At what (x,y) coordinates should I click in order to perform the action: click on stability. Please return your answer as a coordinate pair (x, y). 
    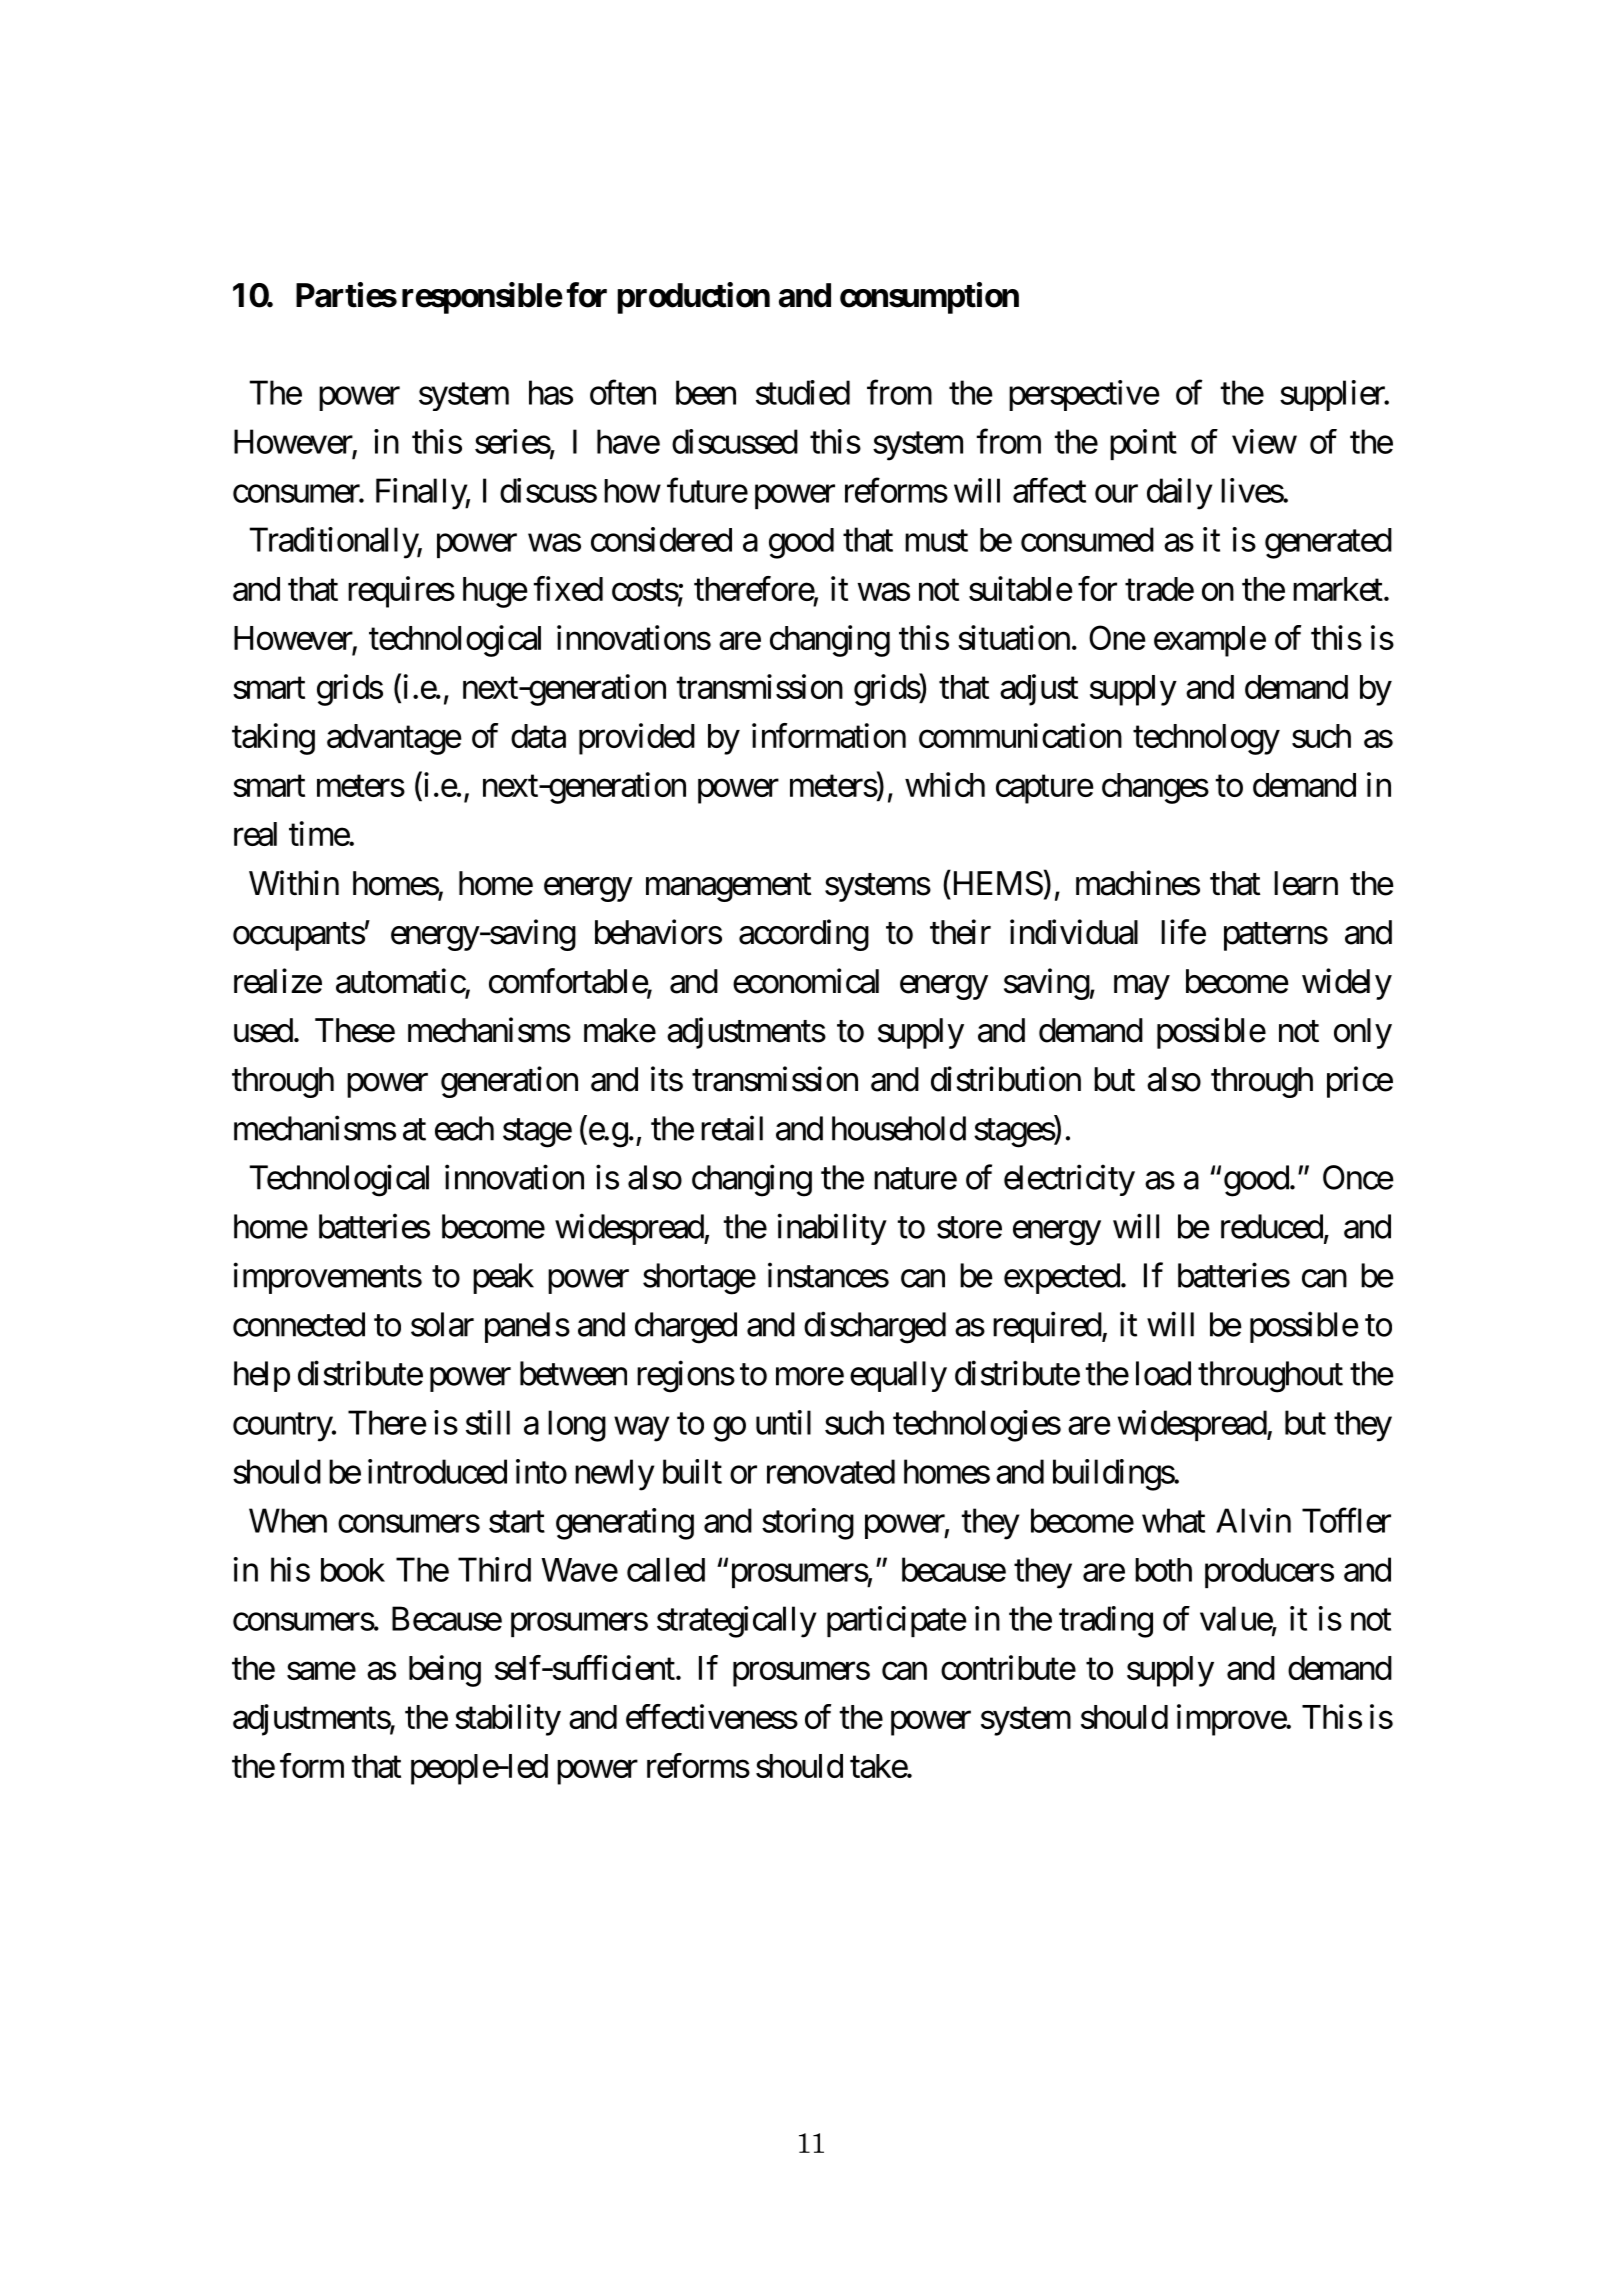
    Looking at the image, I should click on (508, 1720).
